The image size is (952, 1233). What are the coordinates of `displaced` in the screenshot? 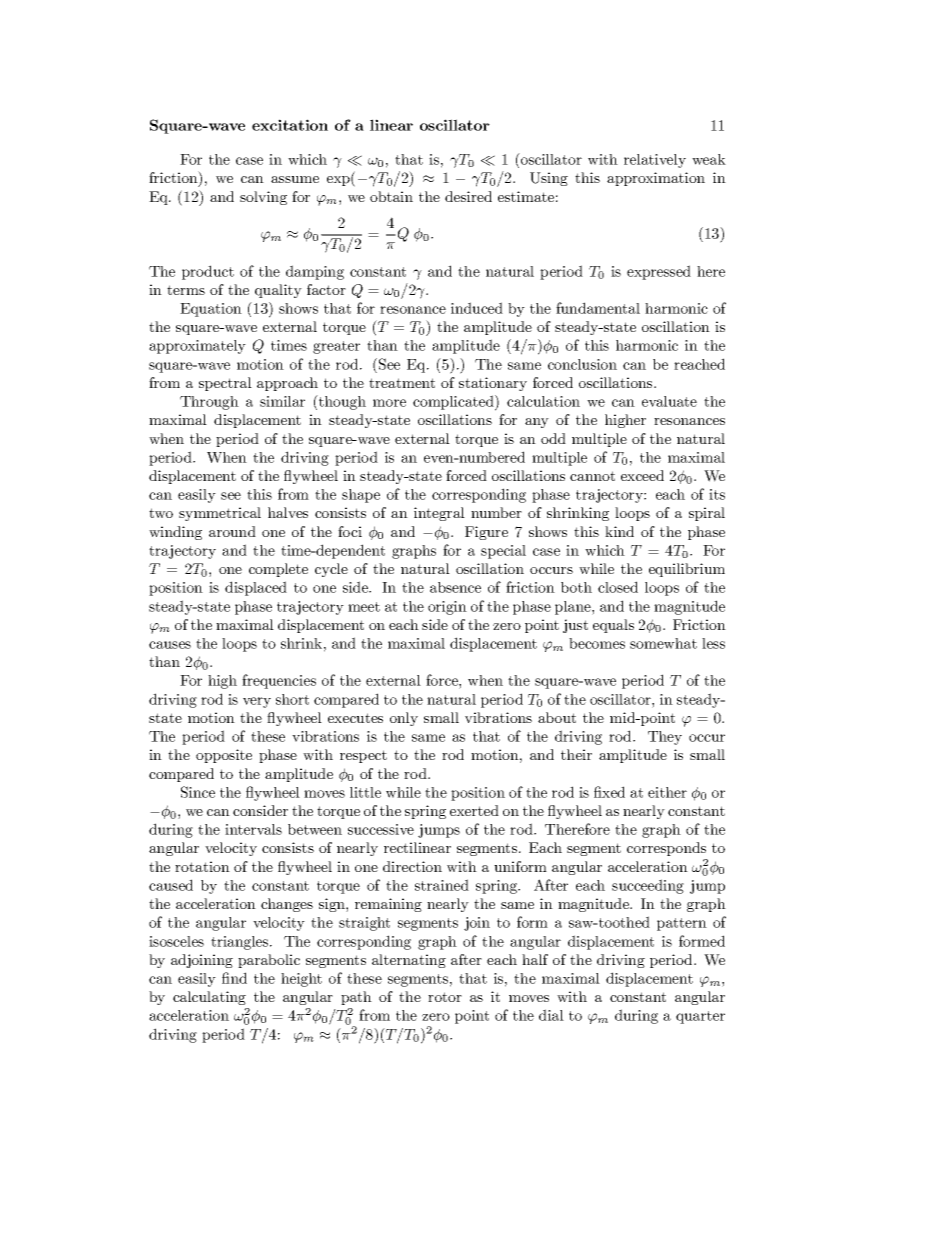 It's located at (256, 588).
